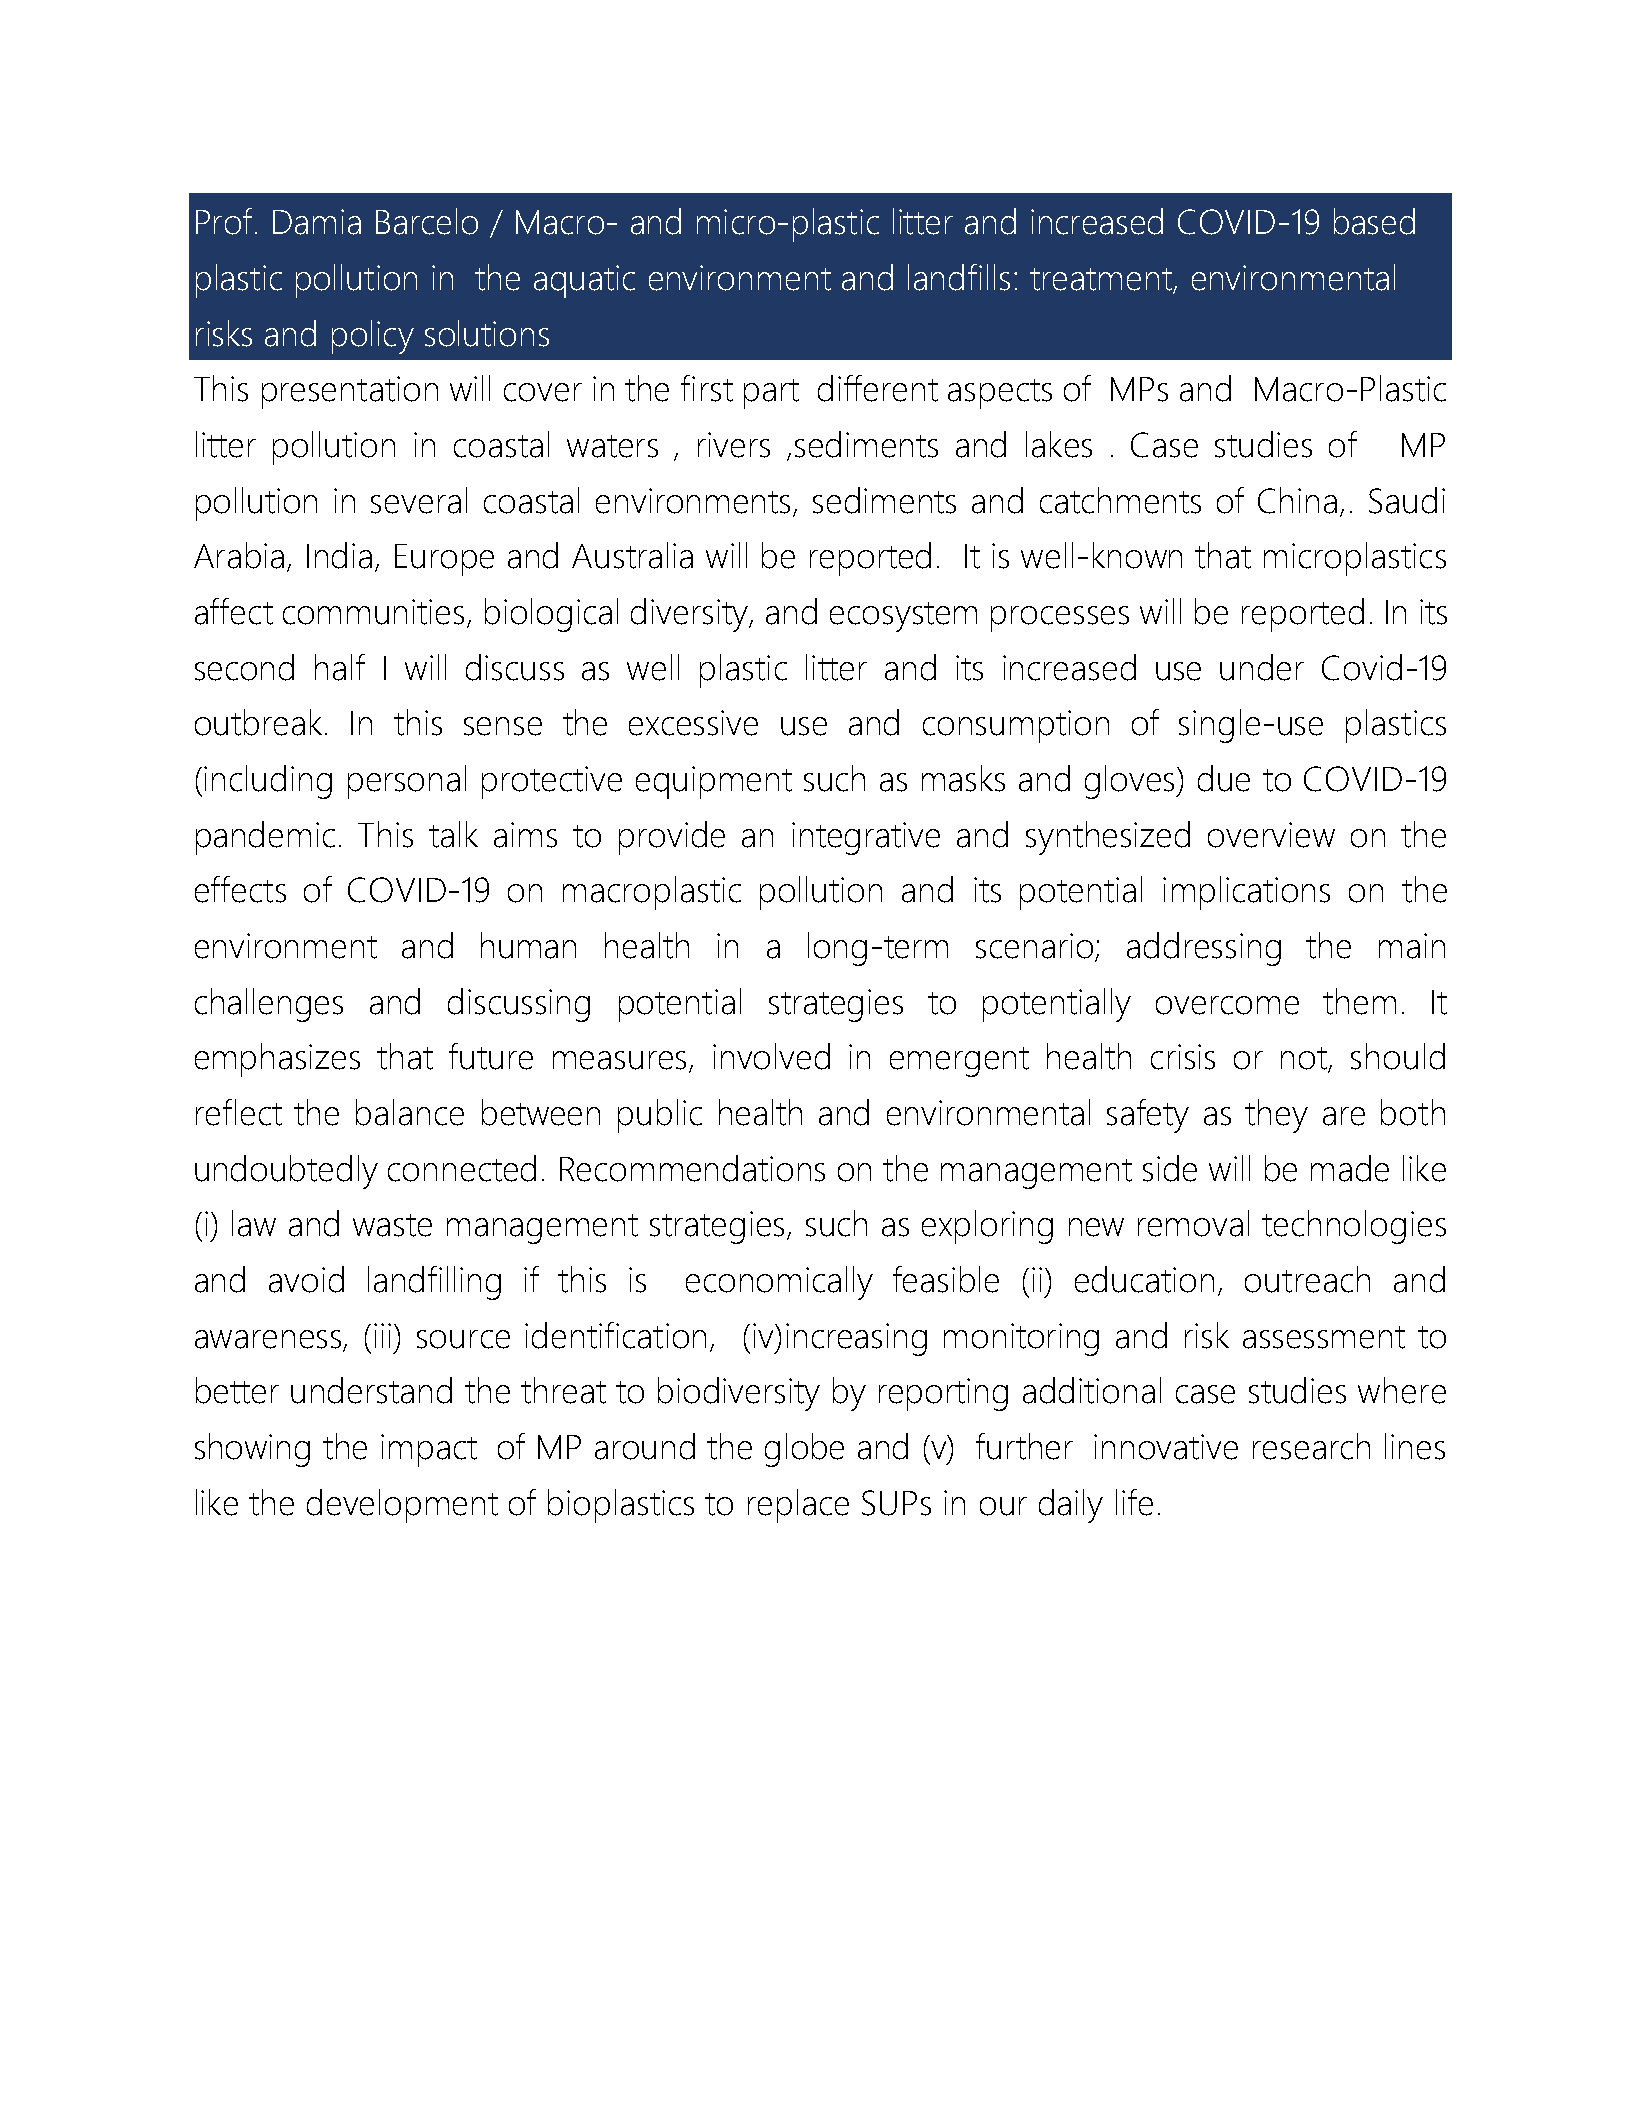 The image size is (1641, 2124). Describe the element at coordinates (632, 555) in the screenshot. I see `Australia` at that location.
